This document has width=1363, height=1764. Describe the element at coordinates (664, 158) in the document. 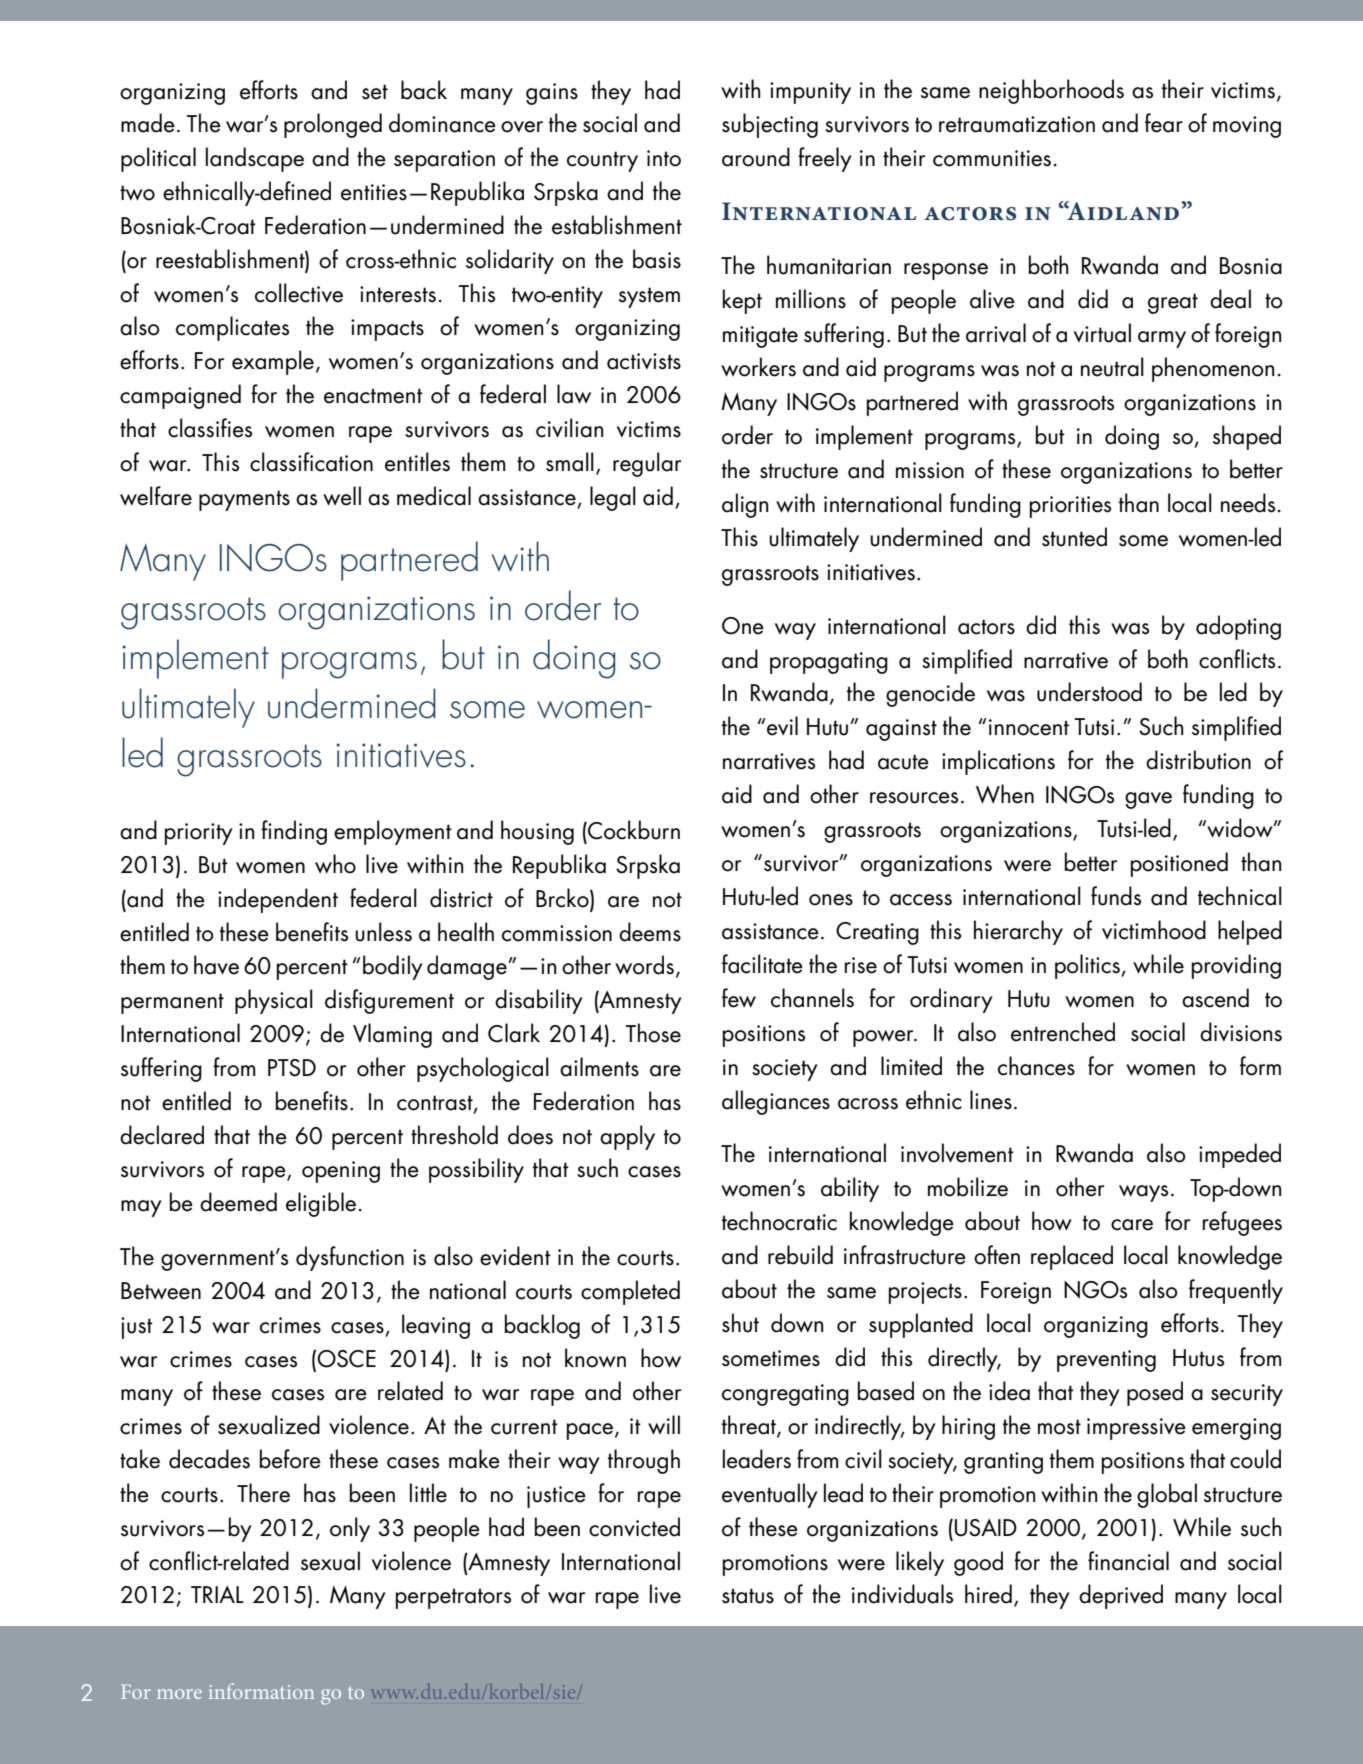

I see `into` at that location.
